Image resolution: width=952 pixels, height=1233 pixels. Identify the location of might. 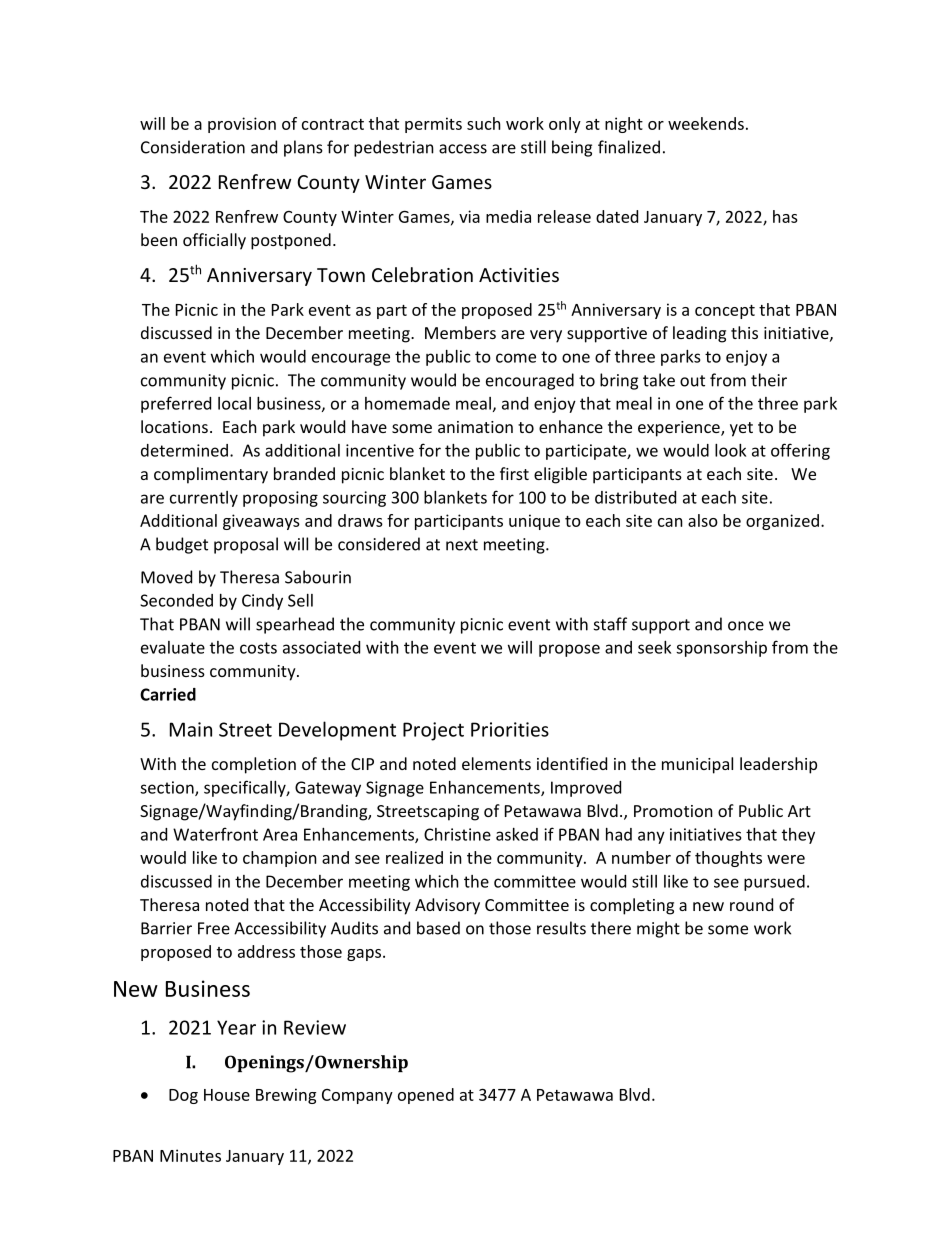
(658, 929).
